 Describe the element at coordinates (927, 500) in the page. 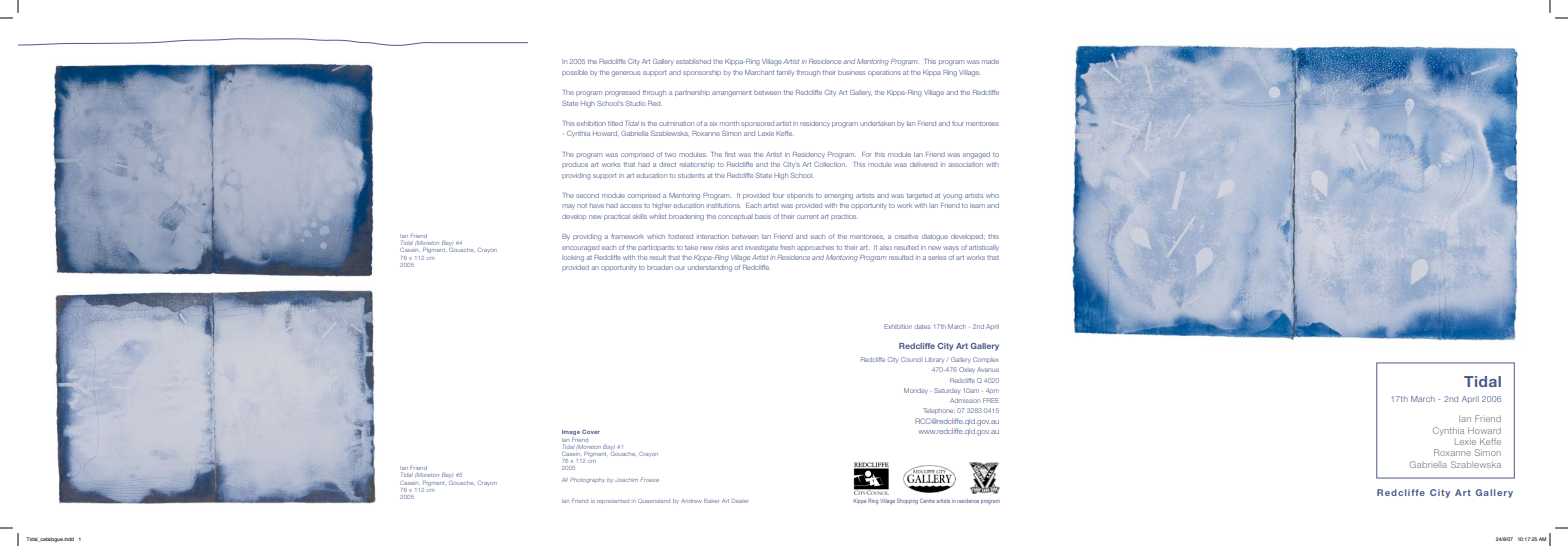

I see `Centre` at that location.
